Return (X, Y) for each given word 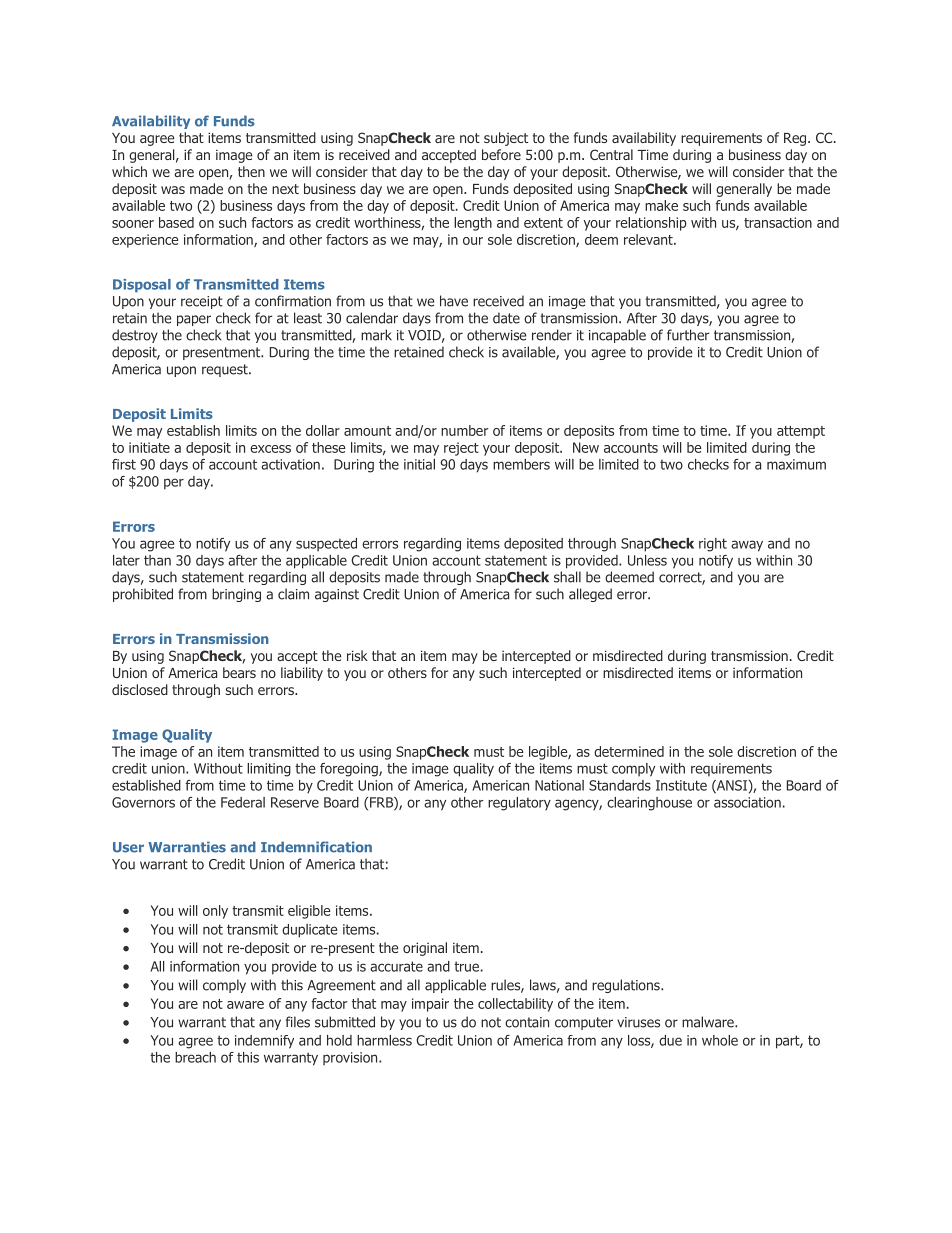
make (661, 205)
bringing (236, 595)
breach (195, 1057)
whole (720, 1040)
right (713, 545)
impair (430, 1005)
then (251, 171)
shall (567, 577)
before (501, 154)
